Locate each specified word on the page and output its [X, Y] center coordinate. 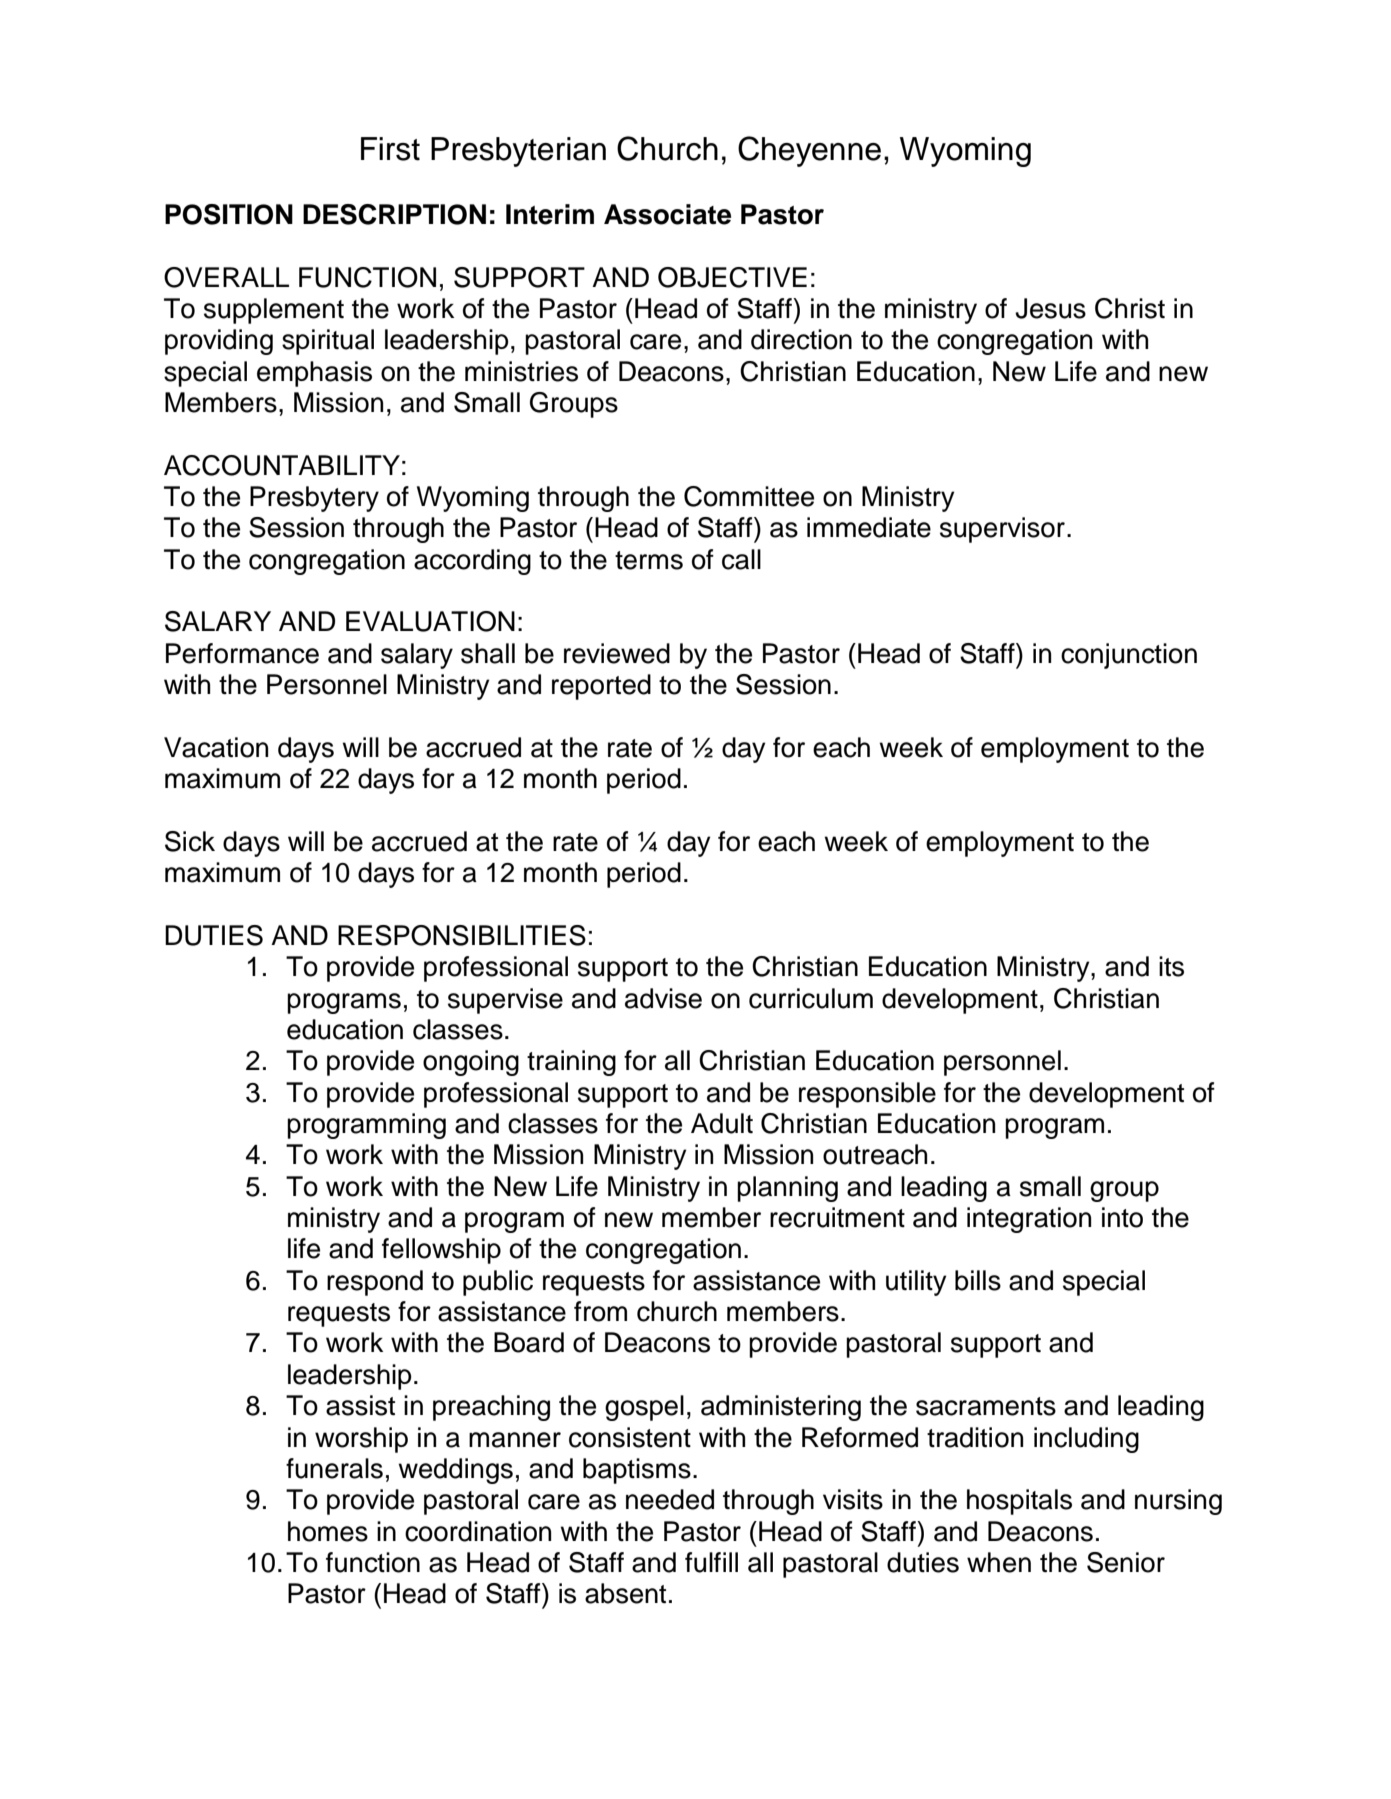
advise [663, 998]
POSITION [229, 214]
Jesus [1050, 308]
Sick [190, 841]
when [999, 1562]
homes [328, 1531]
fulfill [711, 1562]
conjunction [1129, 656]
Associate [667, 214]
